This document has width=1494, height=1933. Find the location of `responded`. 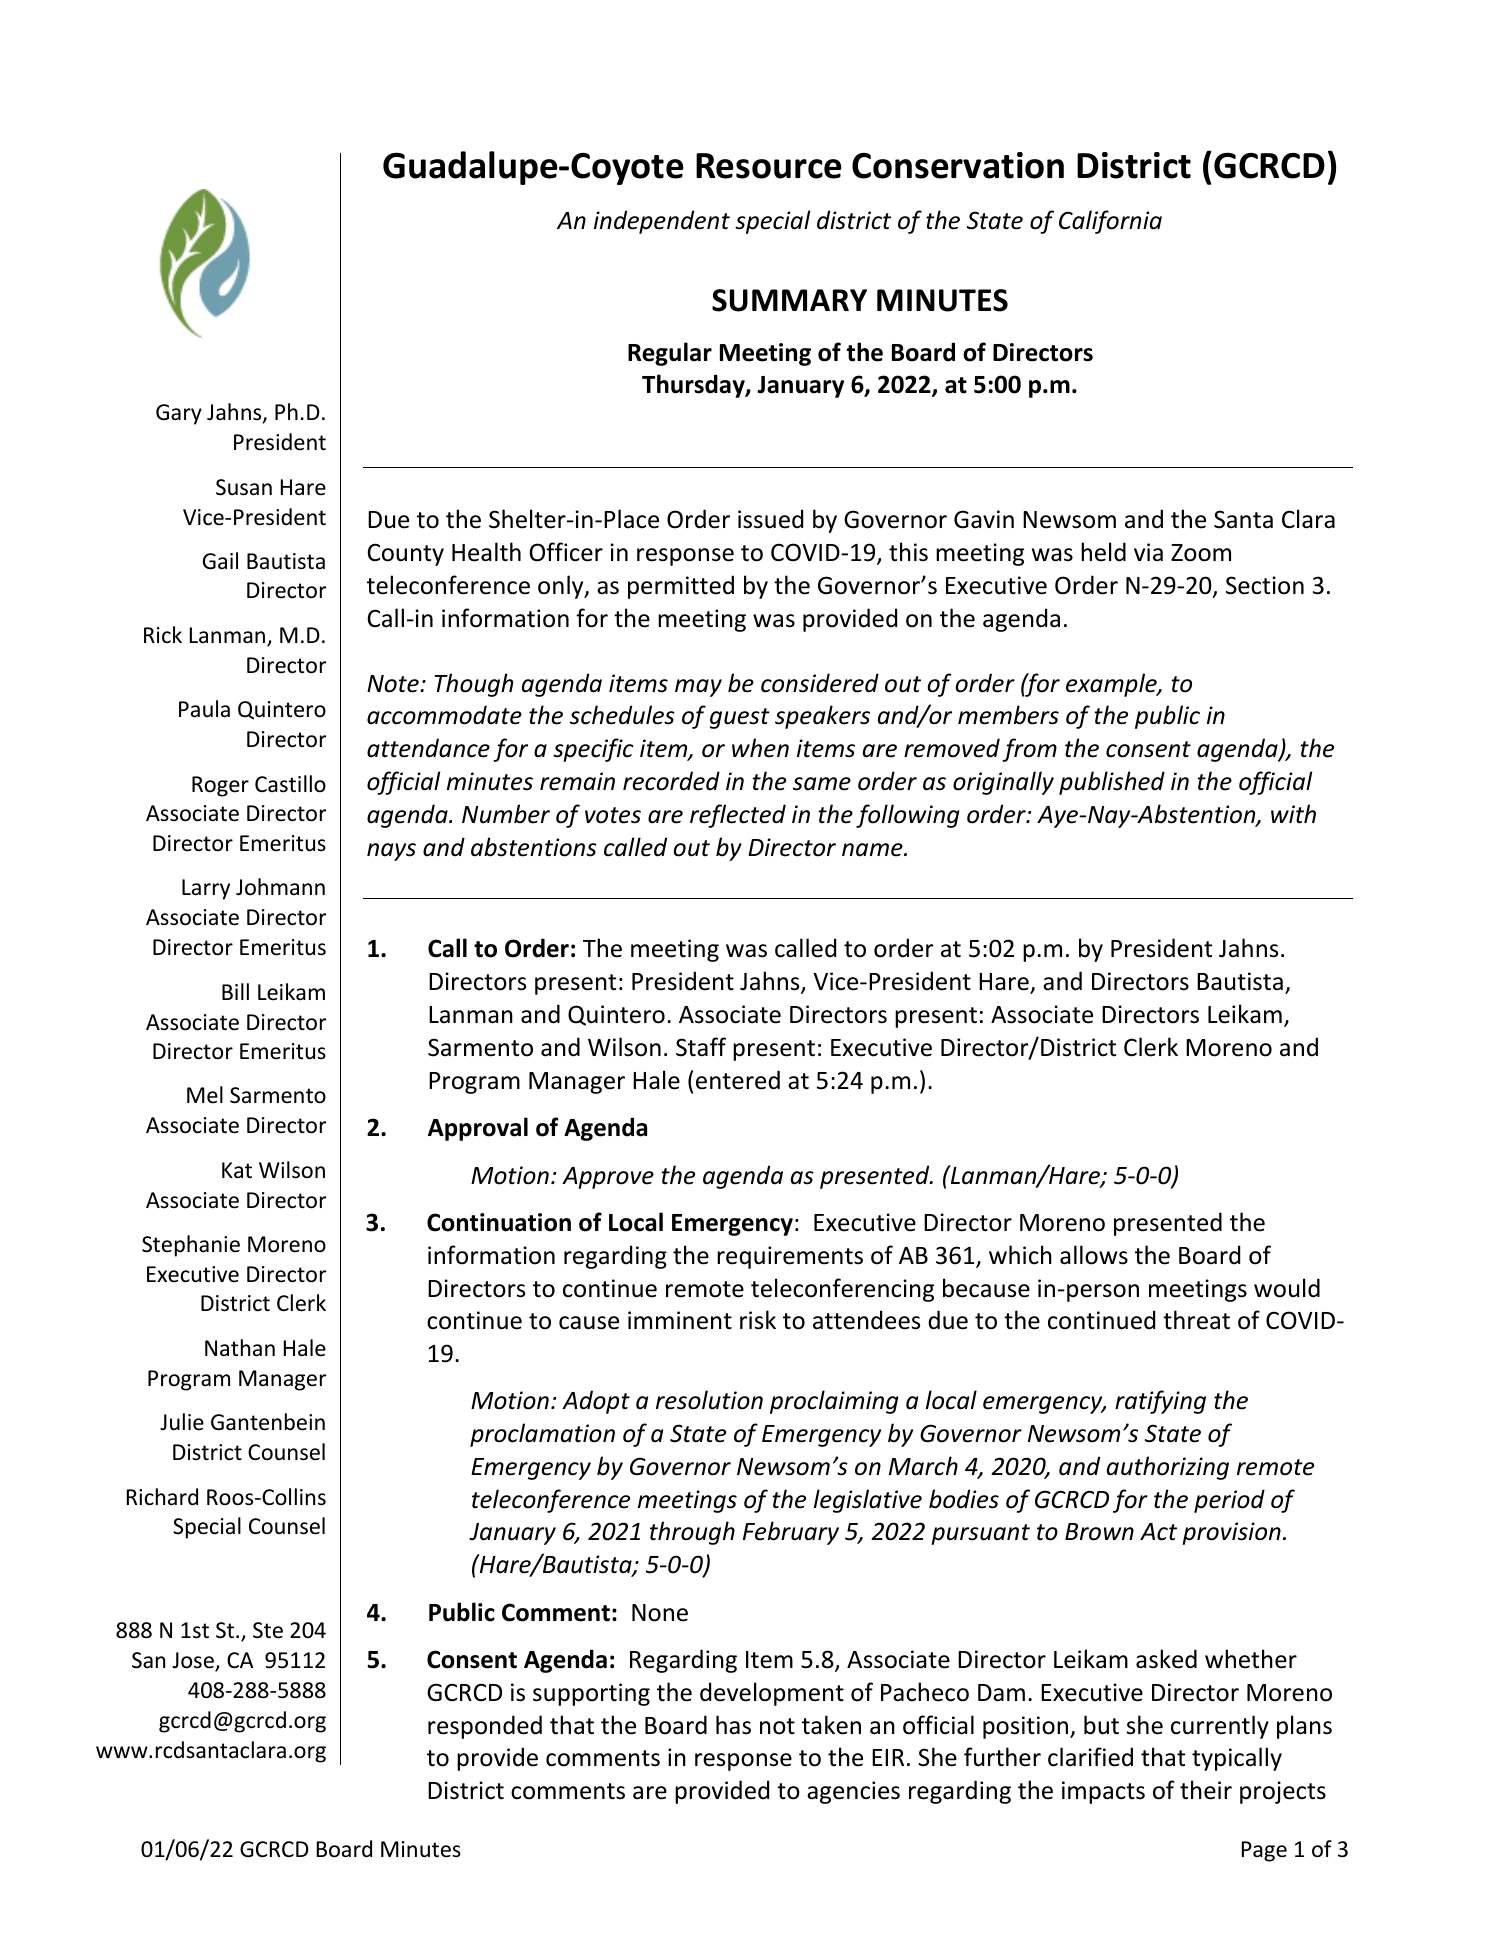

responded is located at coordinates (485, 1727).
